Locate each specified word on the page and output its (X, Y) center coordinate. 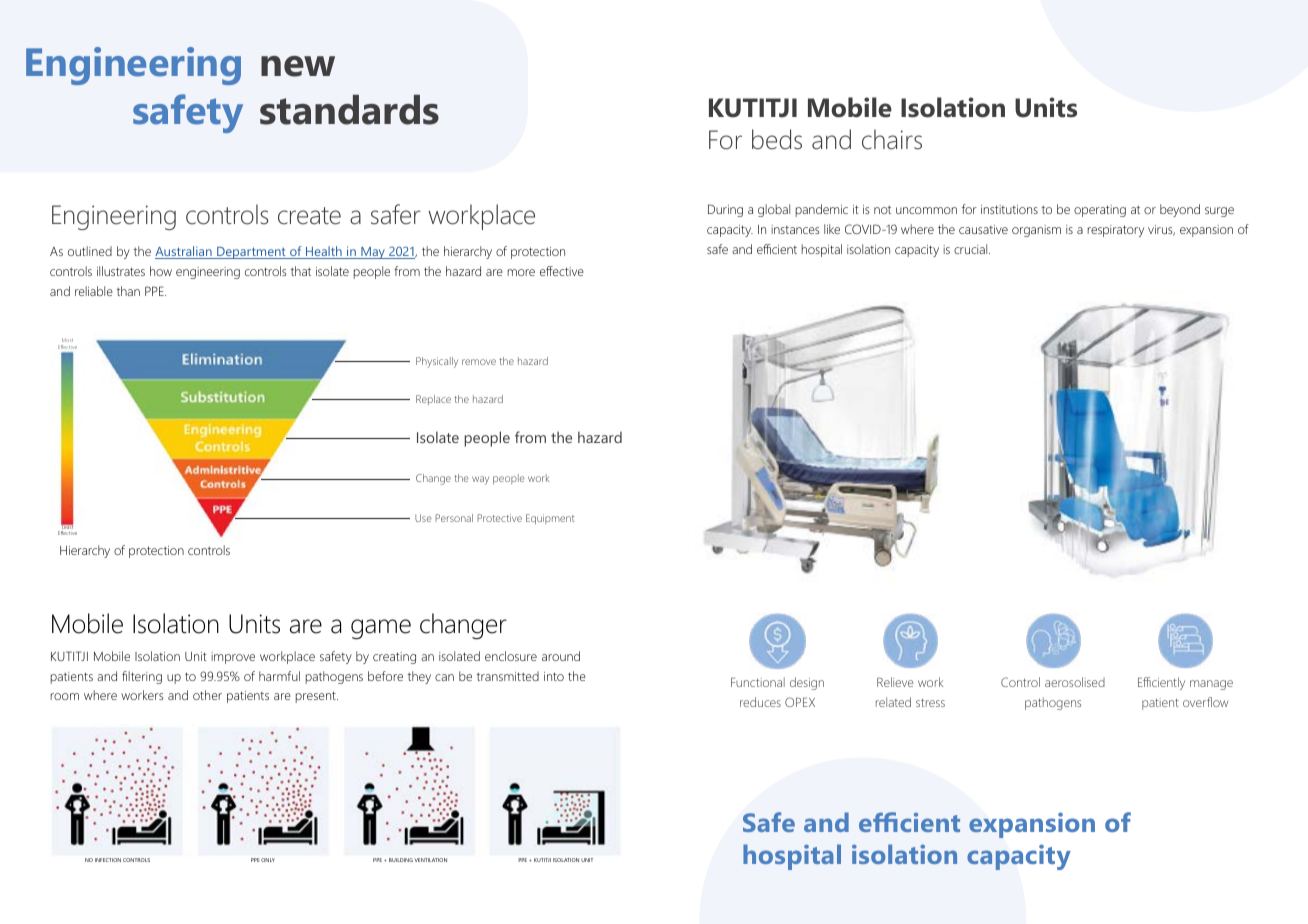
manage (1211, 685)
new (298, 66)
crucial (972, 249)
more (521, 272)
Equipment (550, 519)
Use (423, 518)
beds (777, 139)
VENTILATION (430, 860)
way (480, 480)
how (161, 271)
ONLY (268, 860)
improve (233, 658)
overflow (1205, 702)
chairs (892, 139)
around (561, 656)
